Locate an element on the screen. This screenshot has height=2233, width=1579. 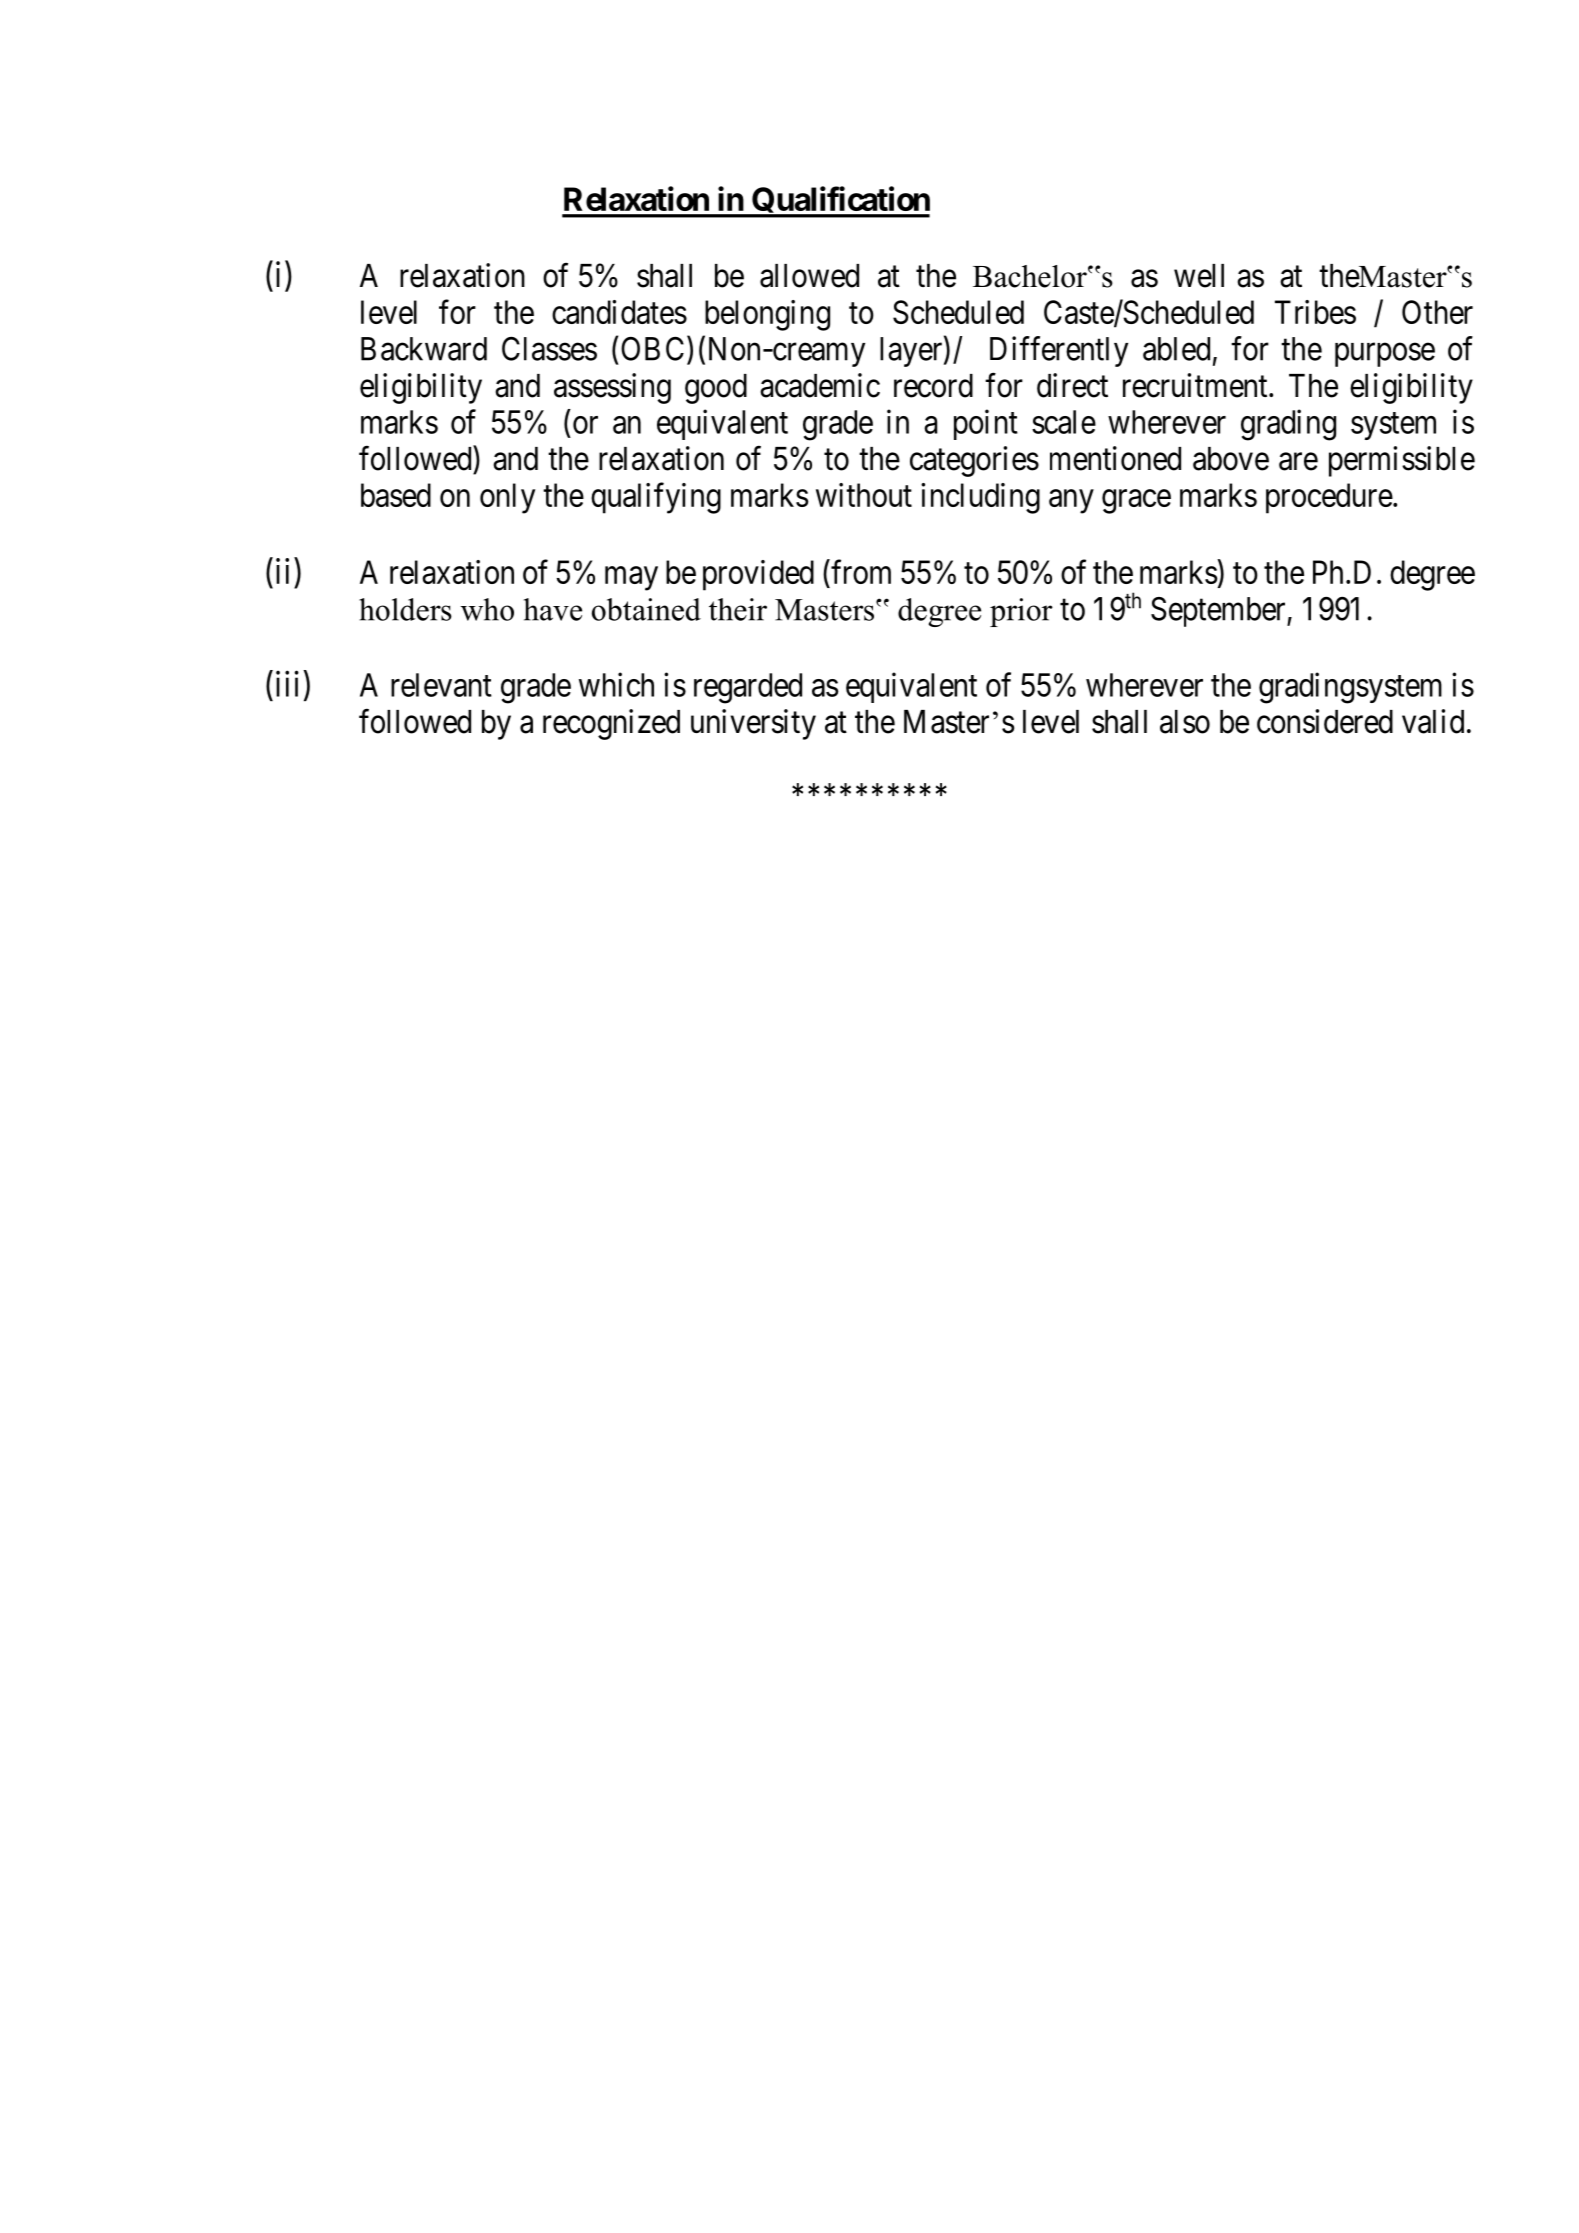
procedure is located at coordinates (1329, 498).
